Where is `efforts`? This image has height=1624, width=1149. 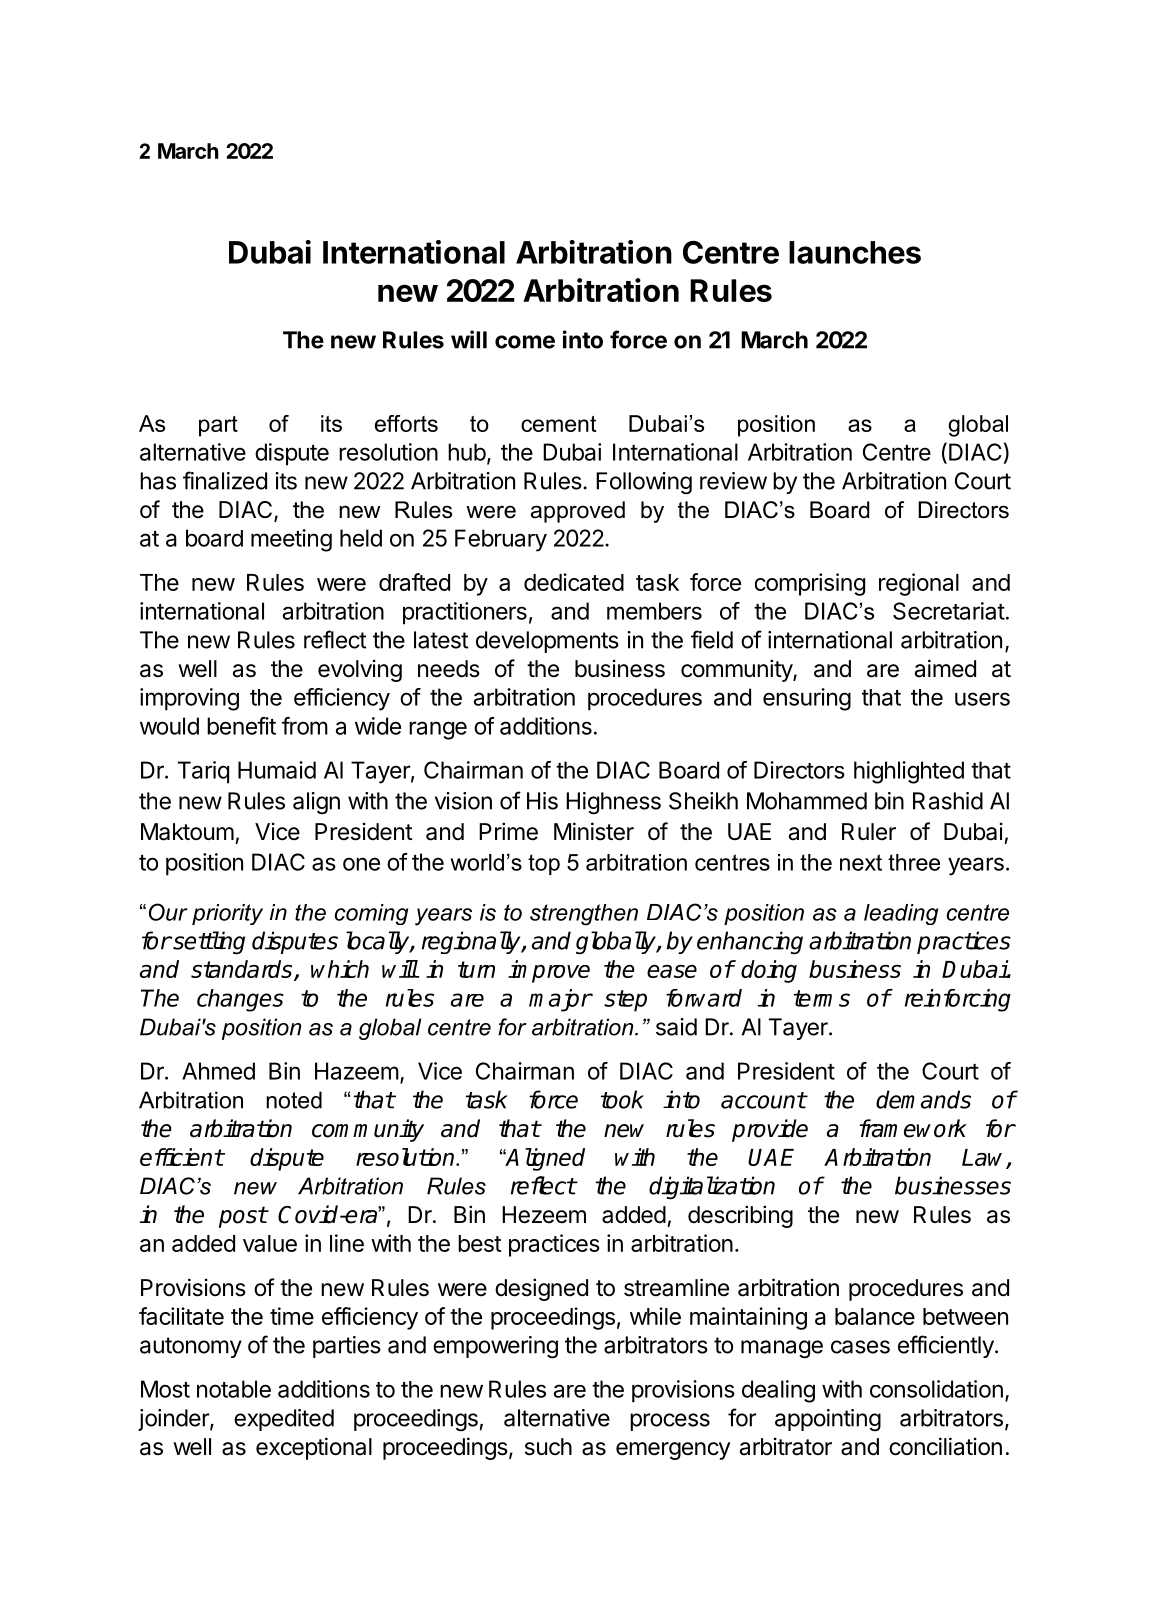
efforts is located at coordinates (406, 423).
